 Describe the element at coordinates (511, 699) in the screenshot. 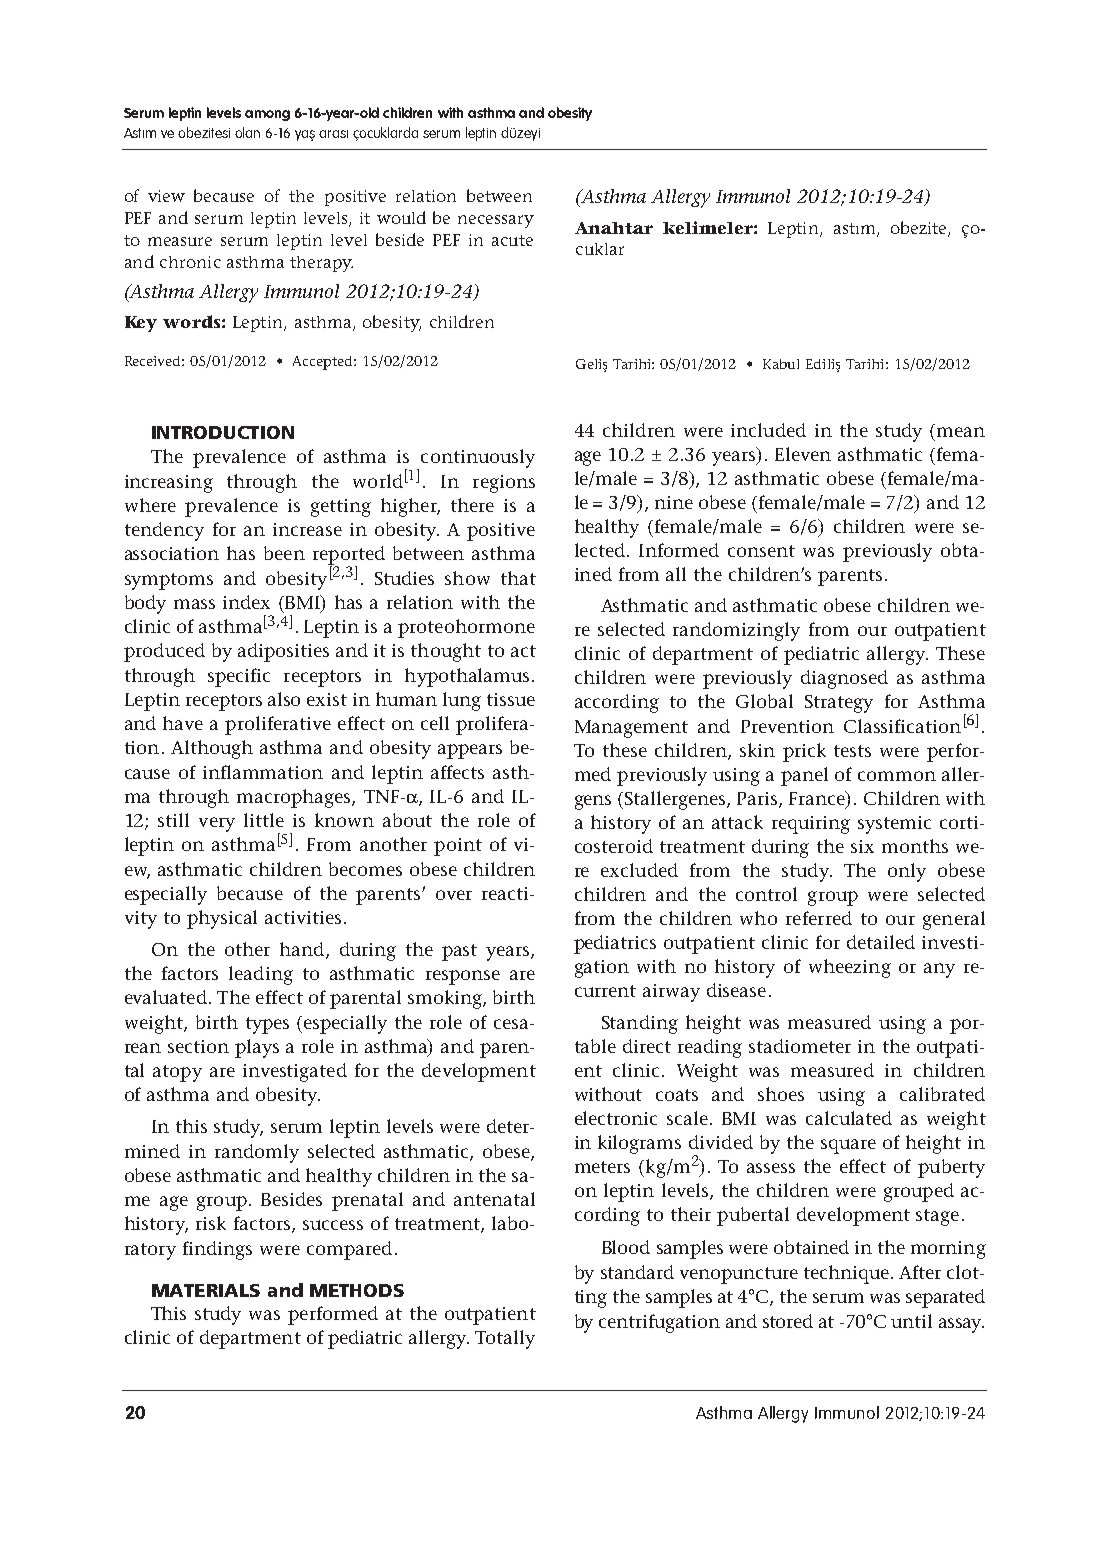

I see `tissue` at that location.
